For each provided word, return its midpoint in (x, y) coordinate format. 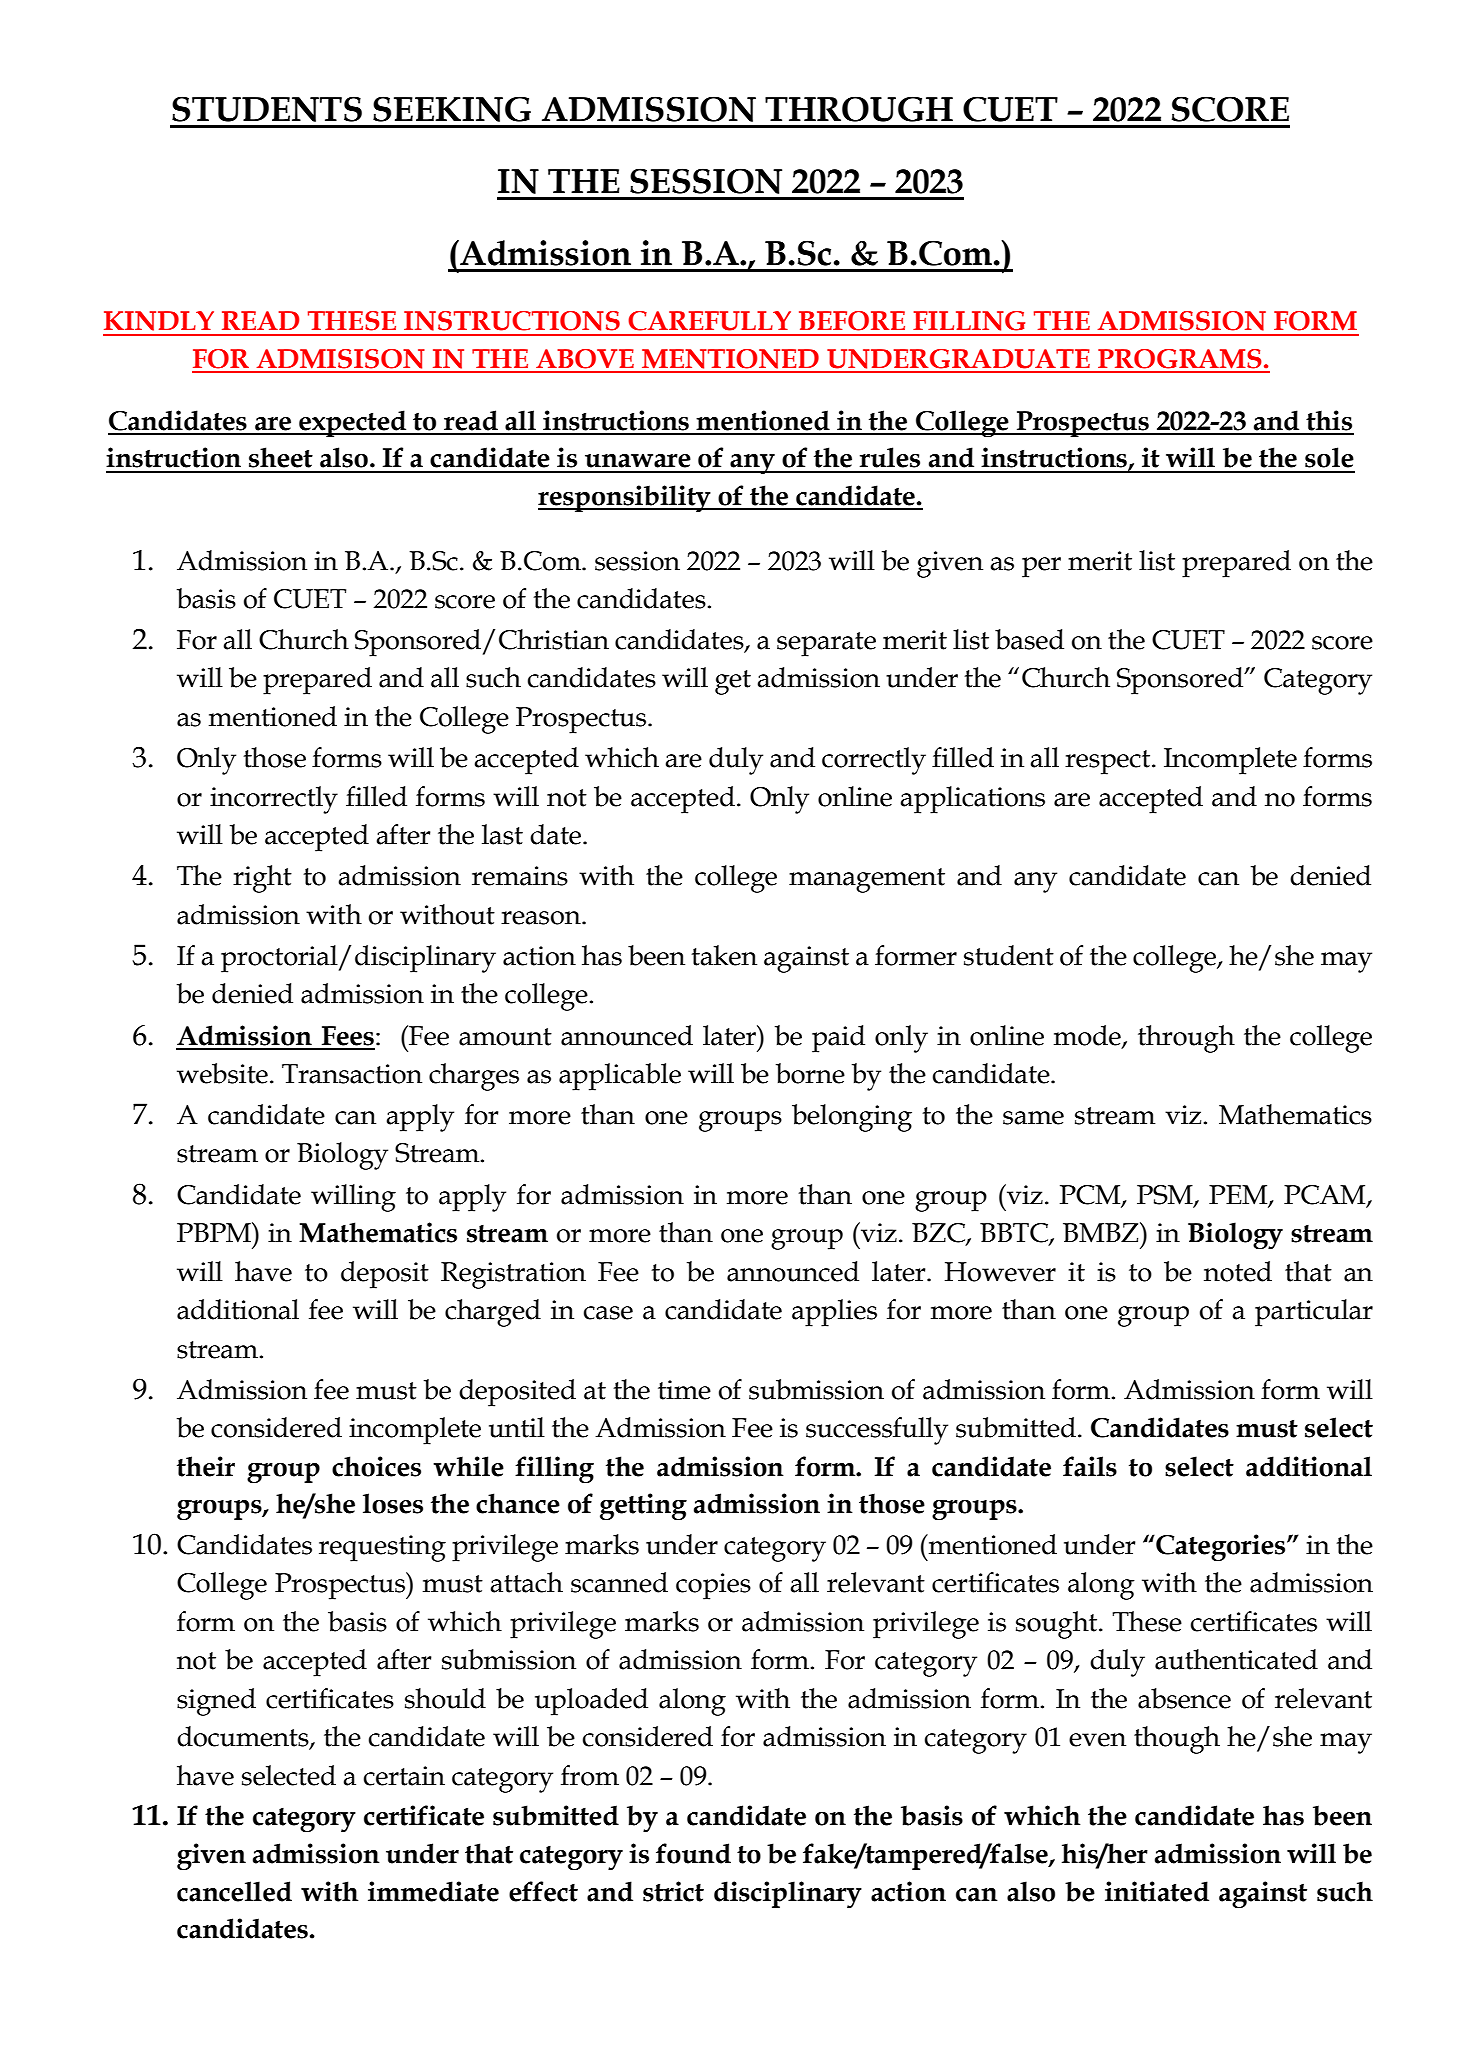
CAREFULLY (709, 321)
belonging (852, 1118)
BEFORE (852, 321)
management (867, 880)
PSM (1166, 1195)
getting (643, 1507)
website (222, 1073)
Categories (1221, 1548)
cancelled (234, 1891)
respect (1109, 762)
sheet (281, 457)
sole (1329, 457)
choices (376, 1466)
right (262, 879)
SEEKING (452, 109)
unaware (638, 461)
